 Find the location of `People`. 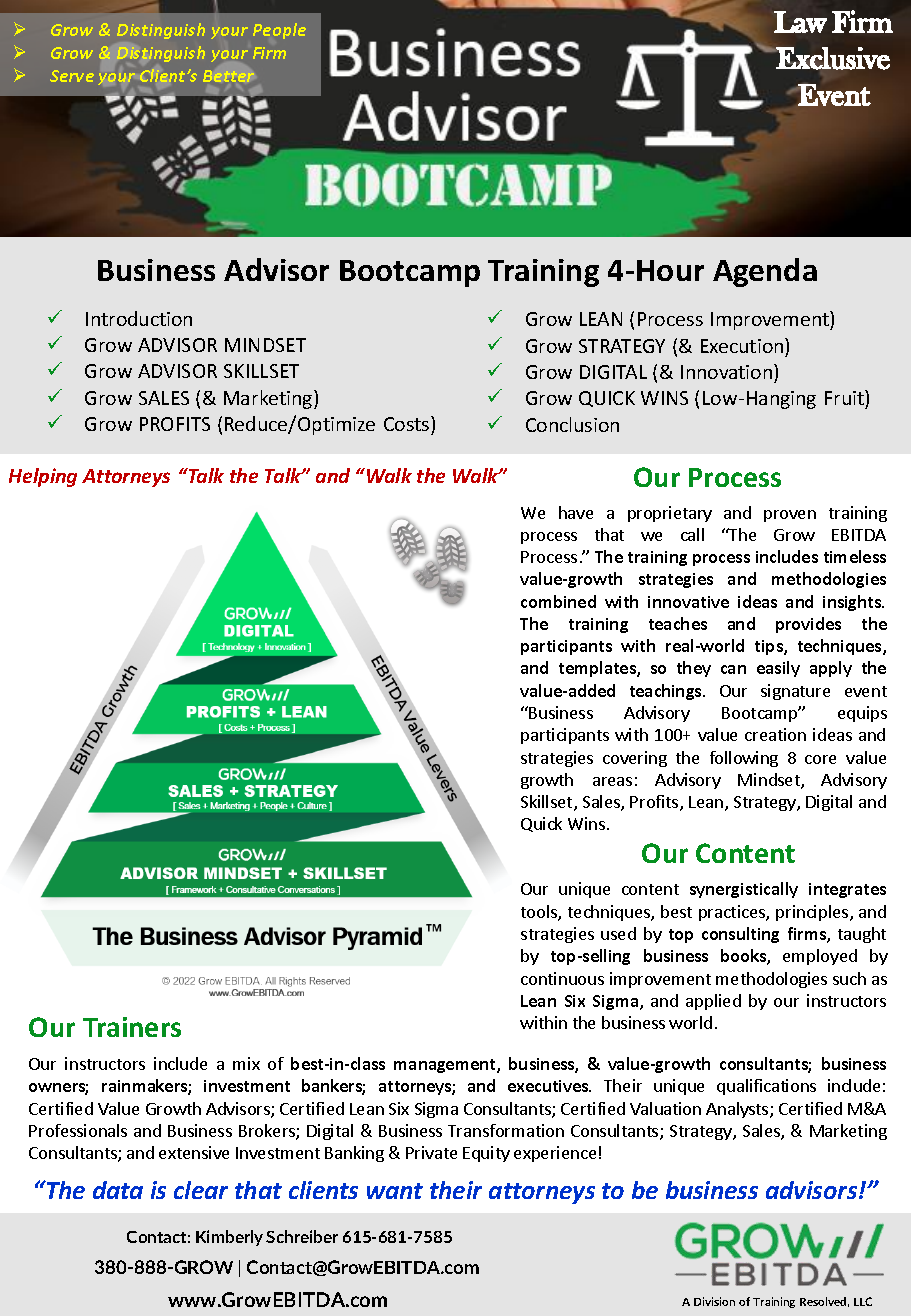

People is located at coordinates (279, 31).
